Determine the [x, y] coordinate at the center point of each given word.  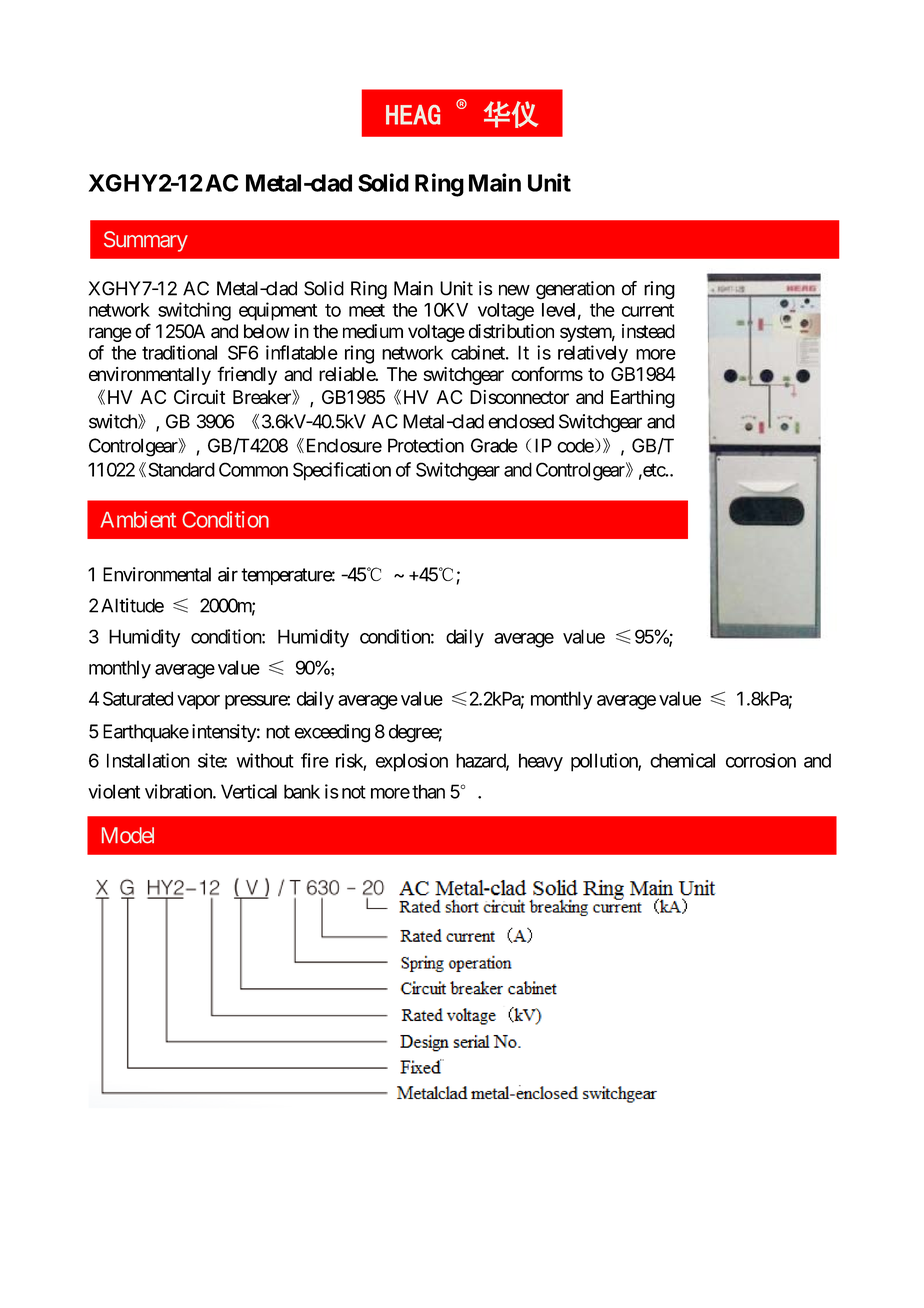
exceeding [332, 733]
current [648, 310]
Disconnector [519, 397]
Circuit [199, 397]
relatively [593, 354]
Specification [342, 471]
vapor [198, 702]
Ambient [138, 519]
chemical [682, 760]
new [514, 290]
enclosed [521, 421]
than [428, 791]
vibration [179, 791]
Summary [146, 241]
